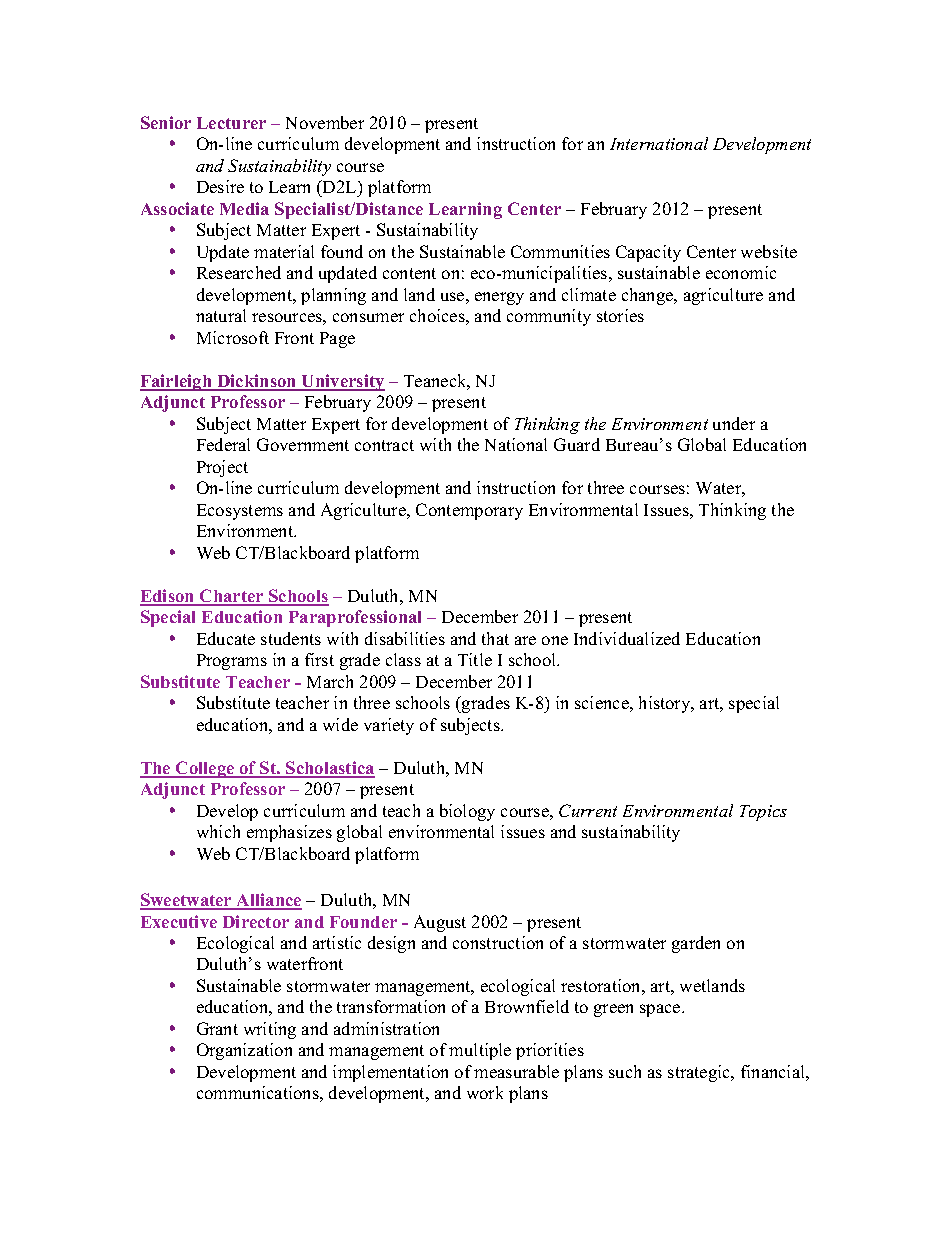  Describe the element at coordinates (232, 597) in the image. I see `Charter` at that location.
